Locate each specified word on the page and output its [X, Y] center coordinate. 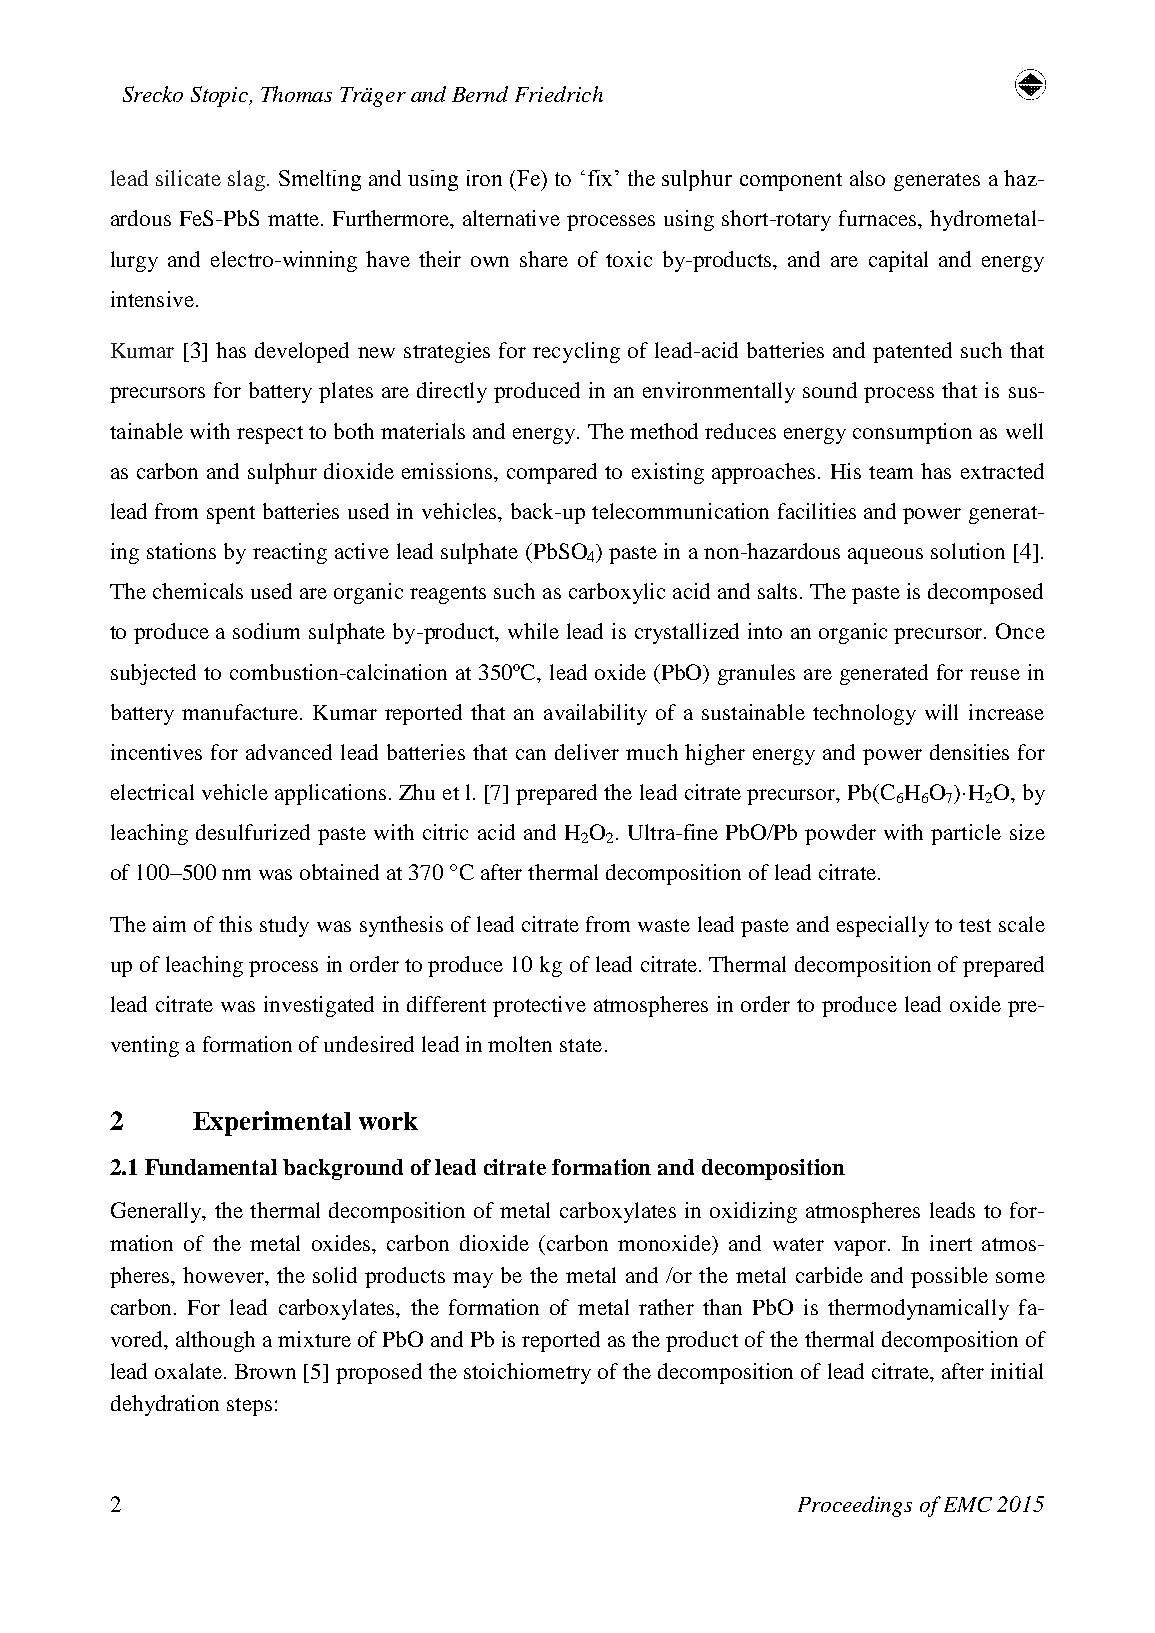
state [581, 1045]
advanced [289, 752]
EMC [968, 1504]
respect [270, 435]
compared [552, 473]
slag [246, 180]
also [867, 178]
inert [951, 1243]
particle [966, 834]
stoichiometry [527, 1373]
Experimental [272, 1123]
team [891, 472]
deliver [587, 752]
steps [249, 1407]
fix [600, 178]
